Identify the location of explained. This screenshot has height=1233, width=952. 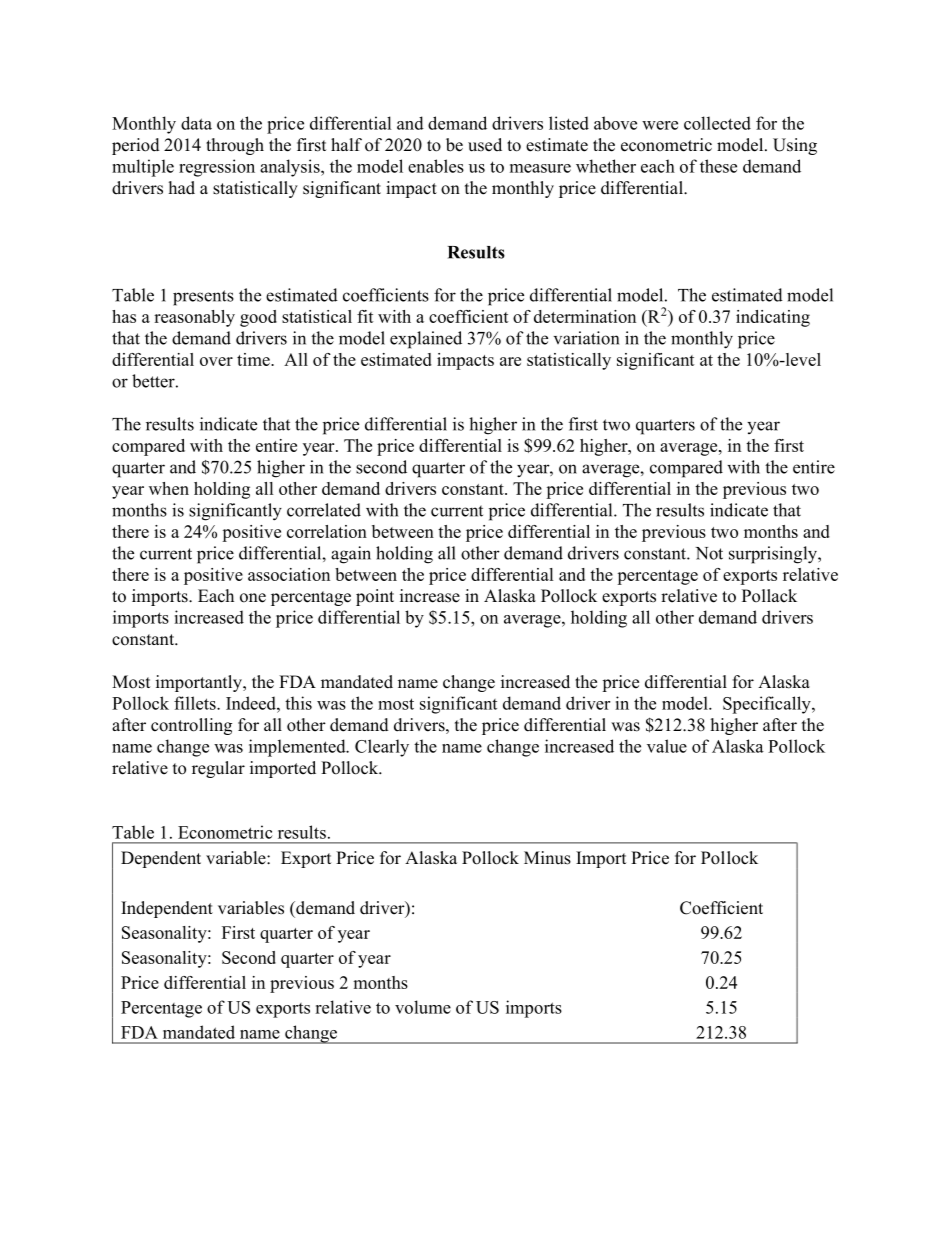
(426, 340).
